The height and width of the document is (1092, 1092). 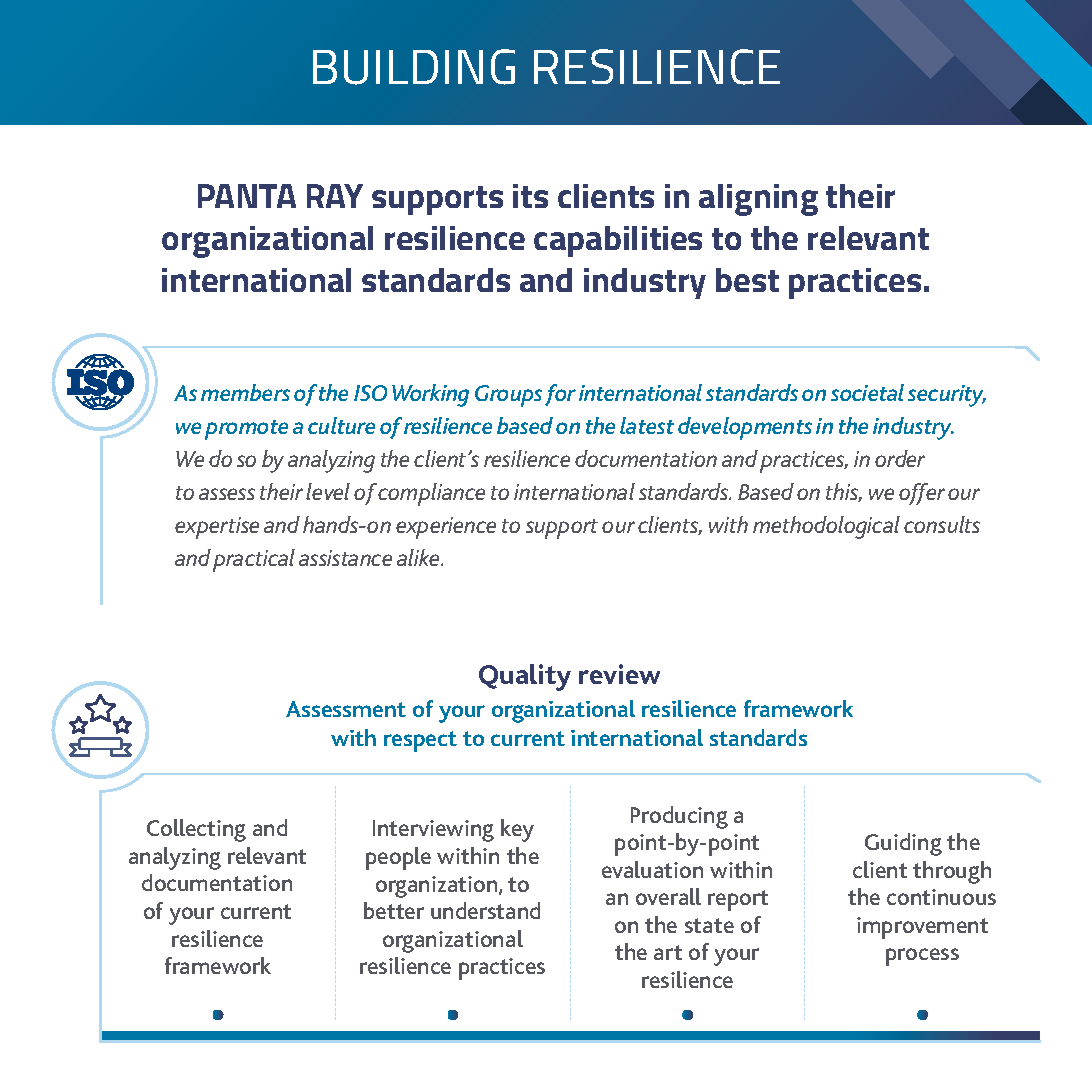 What do you see at coordinates (922, 928) in the document?
I see `improvement` at bounding box center [922, 928].
